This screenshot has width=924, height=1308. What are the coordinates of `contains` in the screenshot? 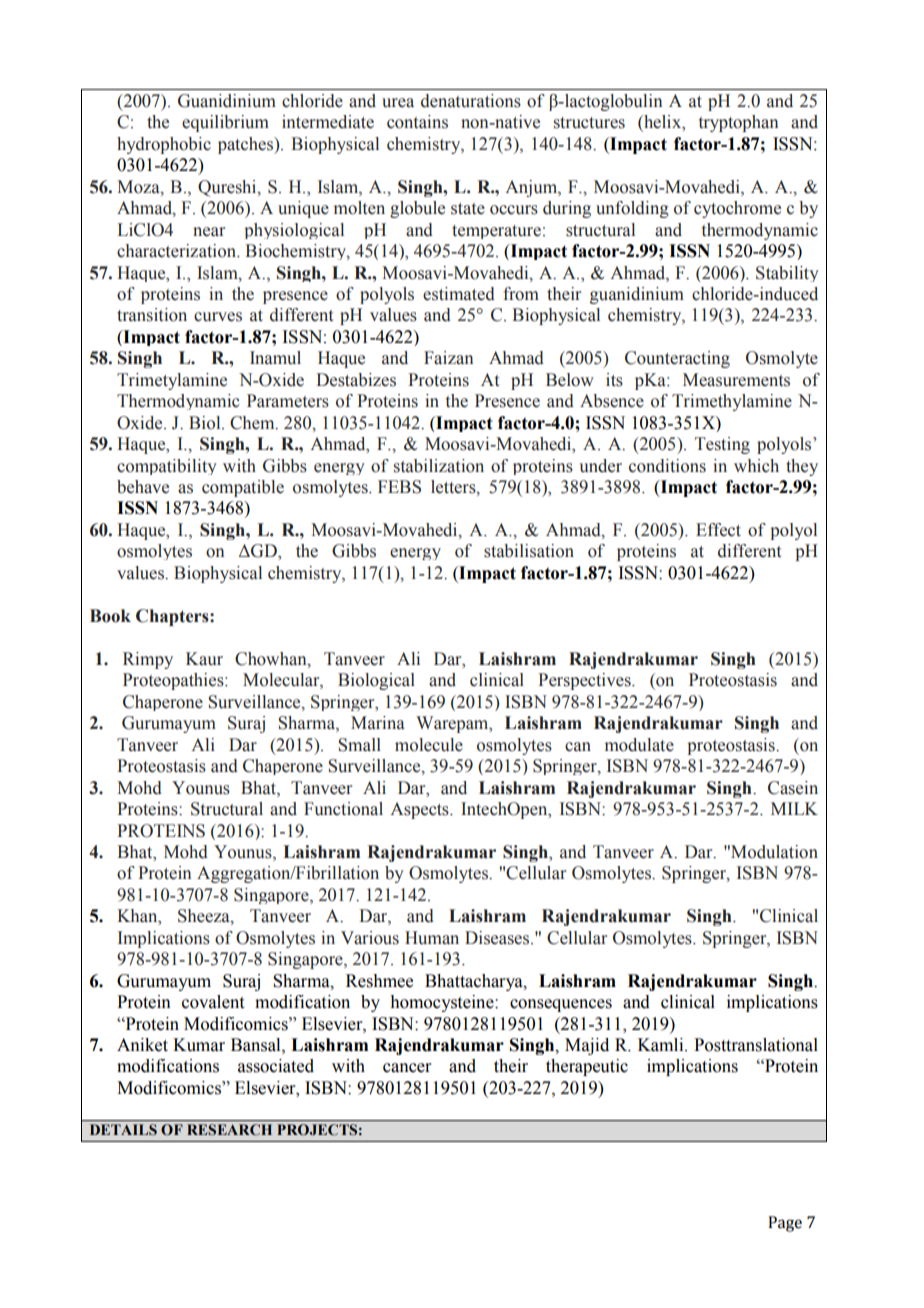 It's located at (417, 122).
